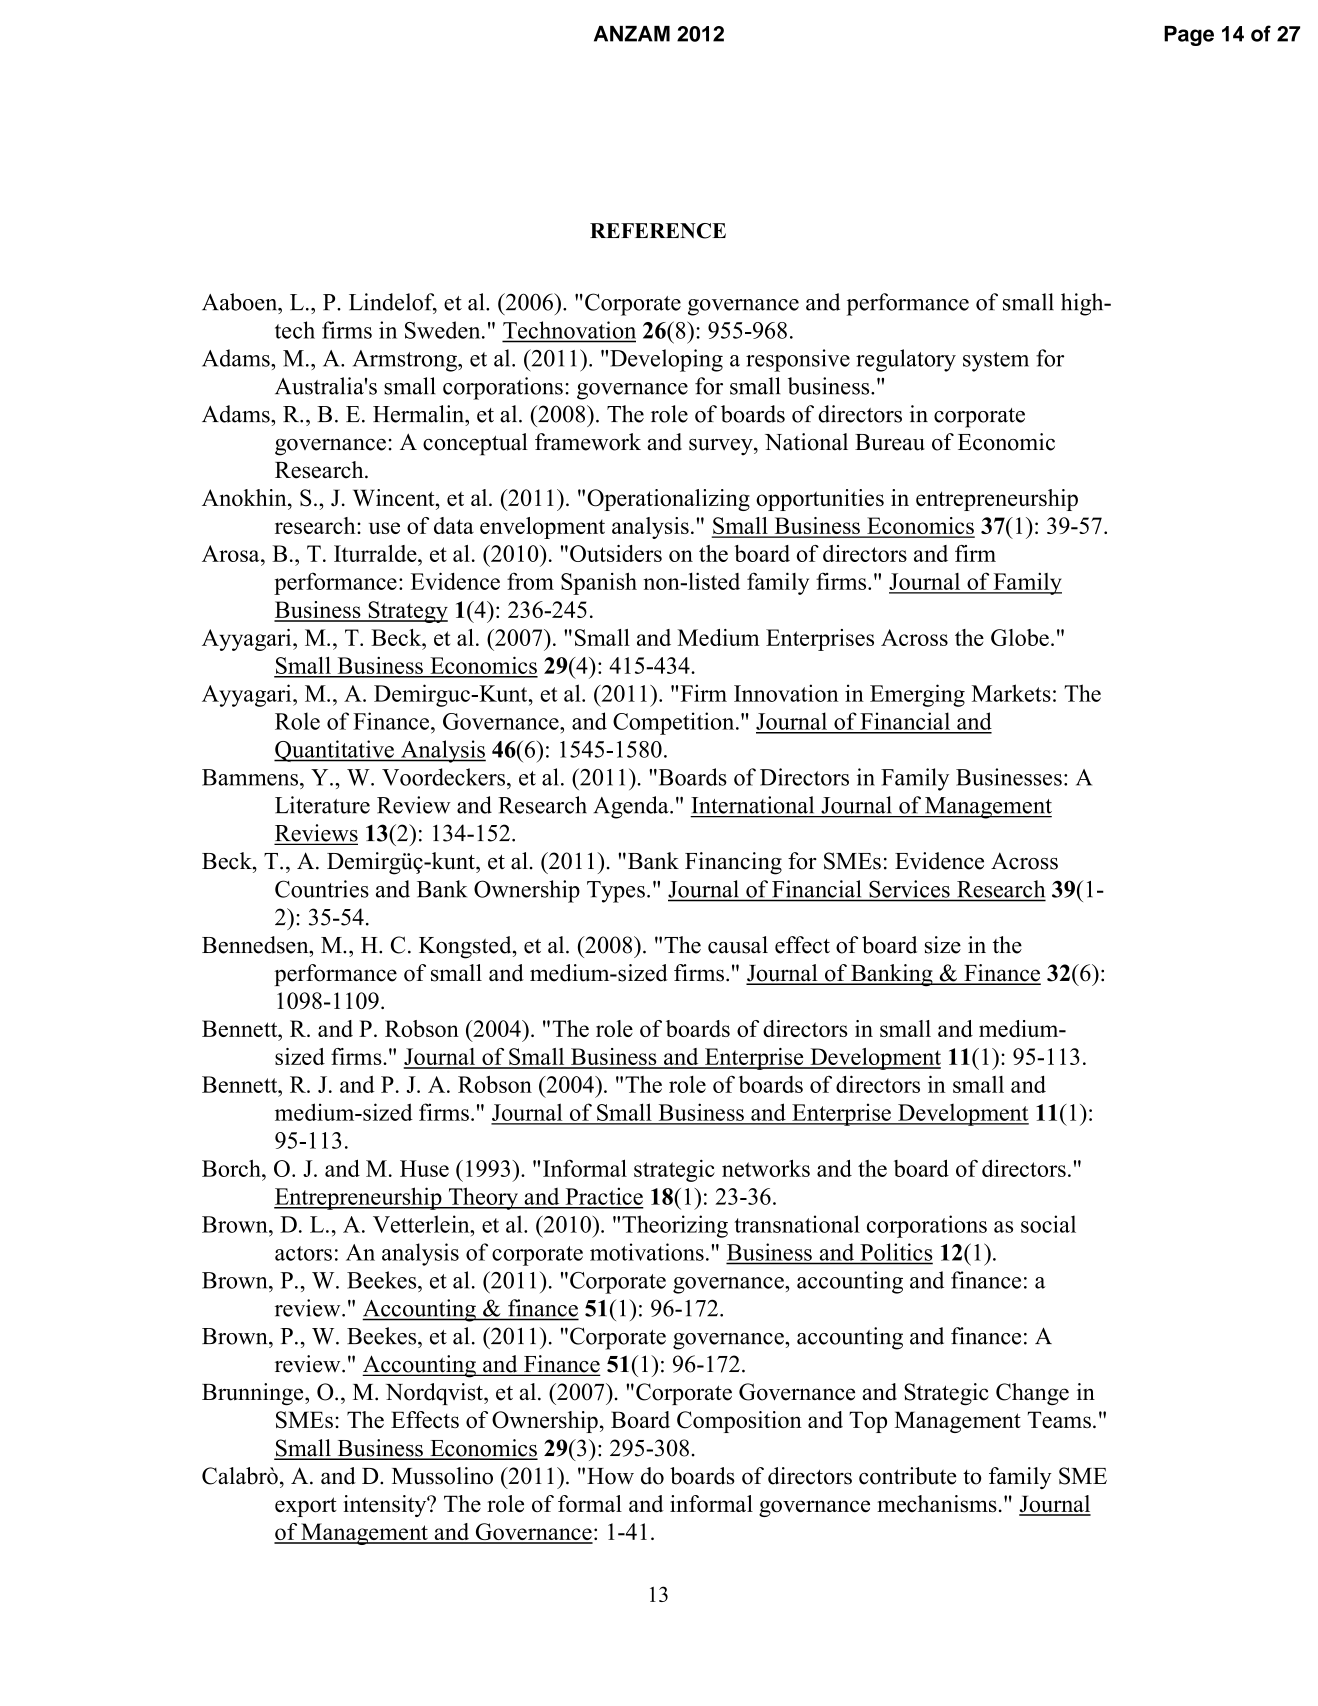 The image size is (1318, 1706). I want to click on REFERENCE, so click(658, 231).
